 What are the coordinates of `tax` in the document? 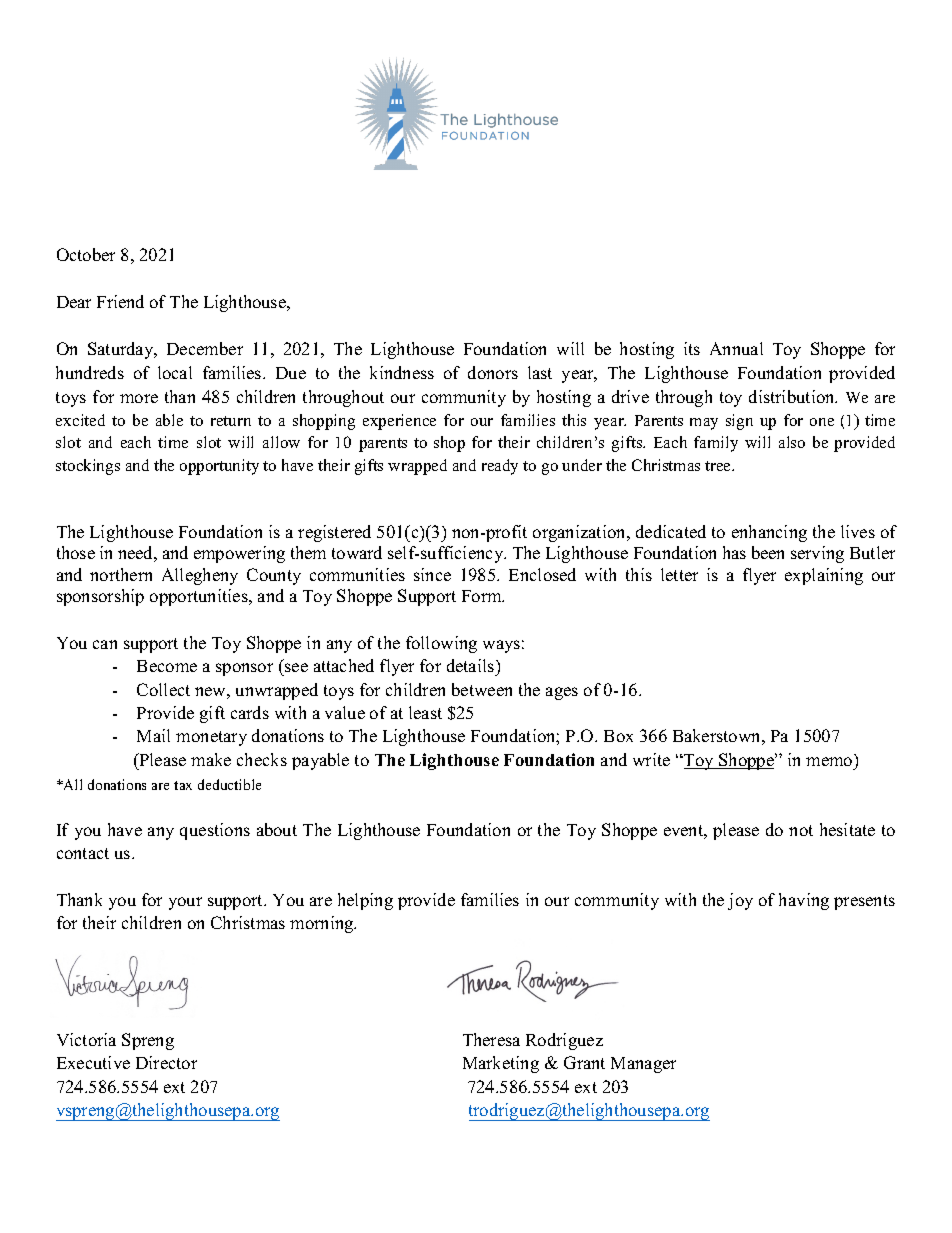 It's located at (183, 785).
